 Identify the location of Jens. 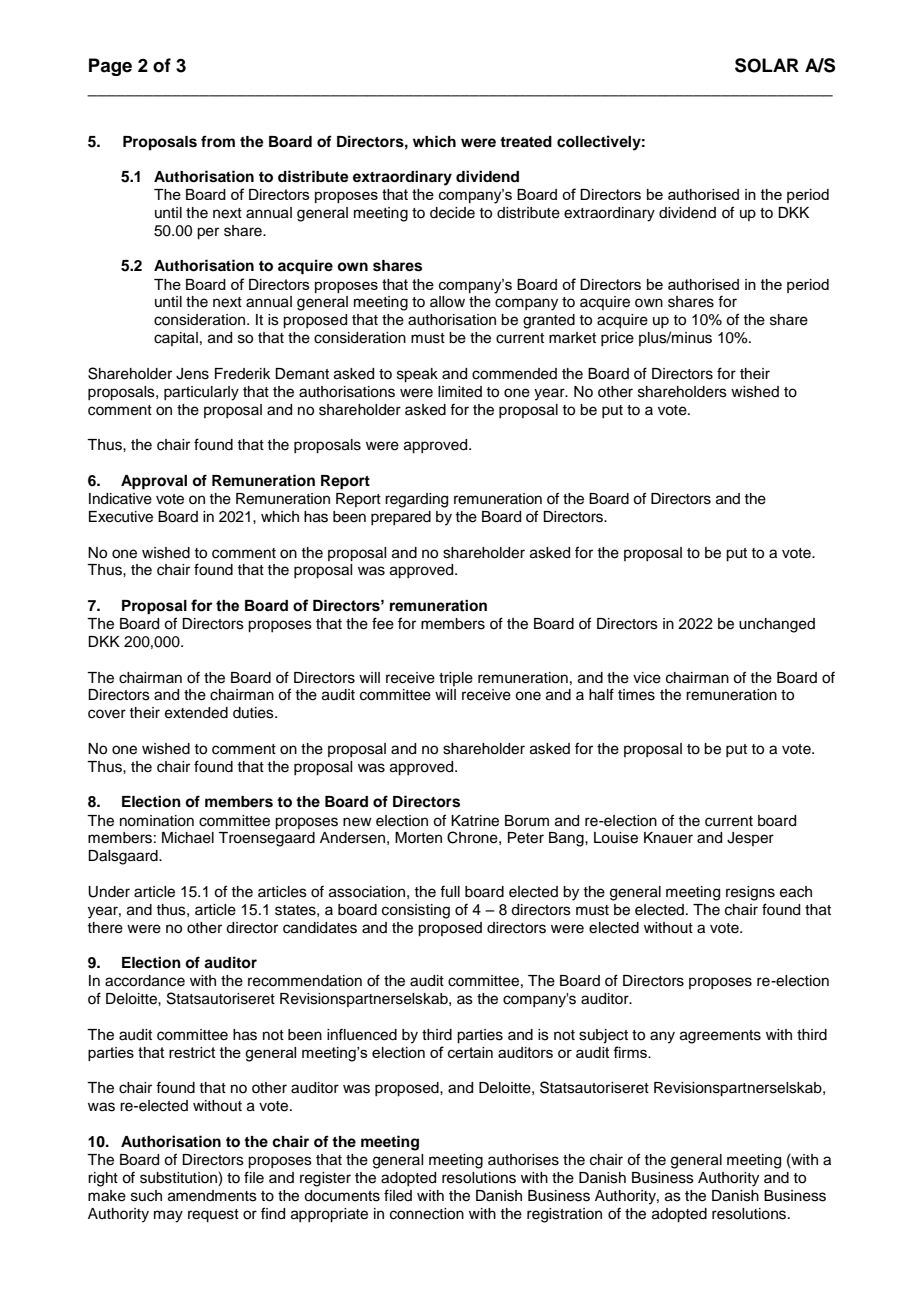
(192, 374).
